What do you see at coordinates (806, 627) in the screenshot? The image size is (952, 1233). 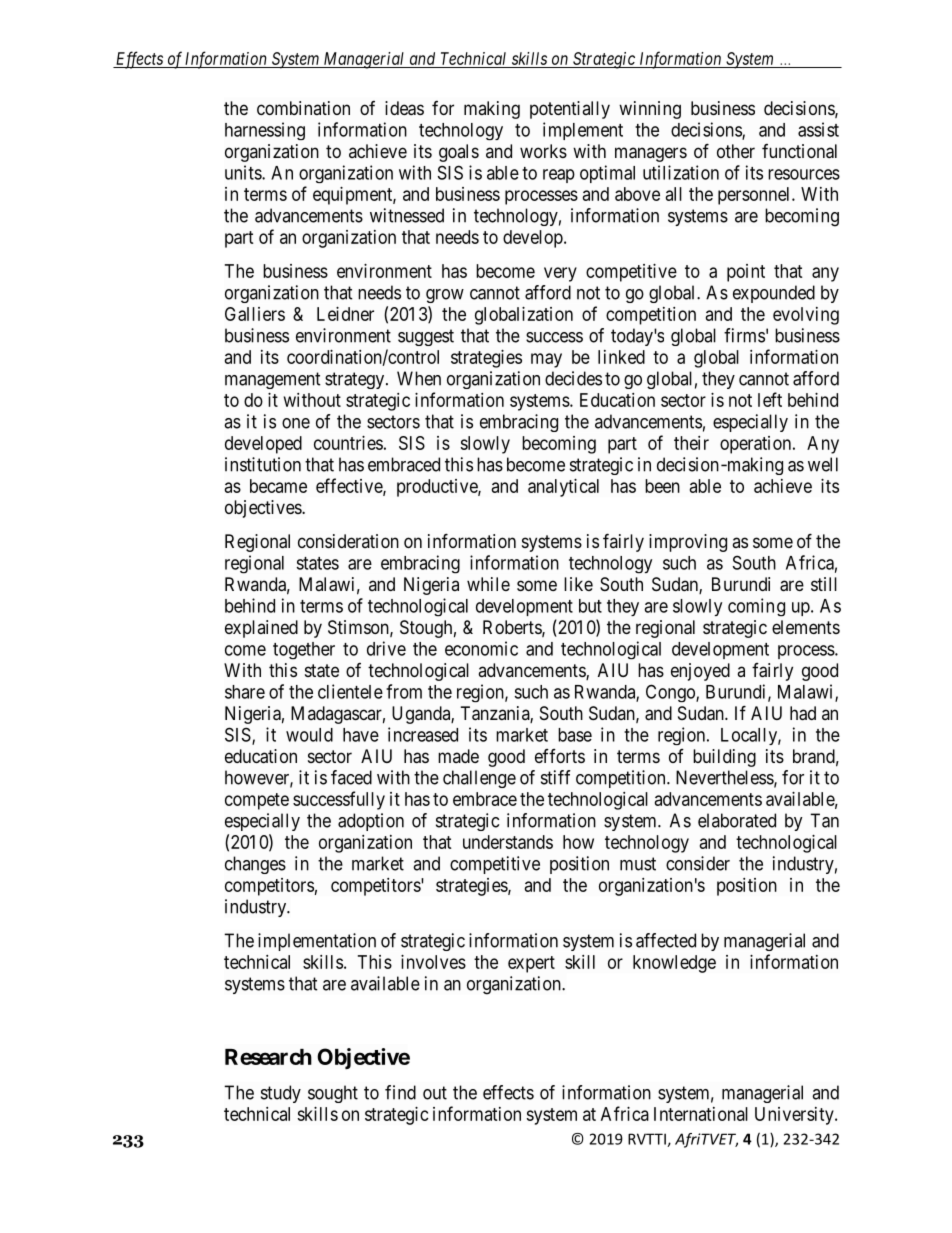 I see `elements` at bounding box center [806, 627].
